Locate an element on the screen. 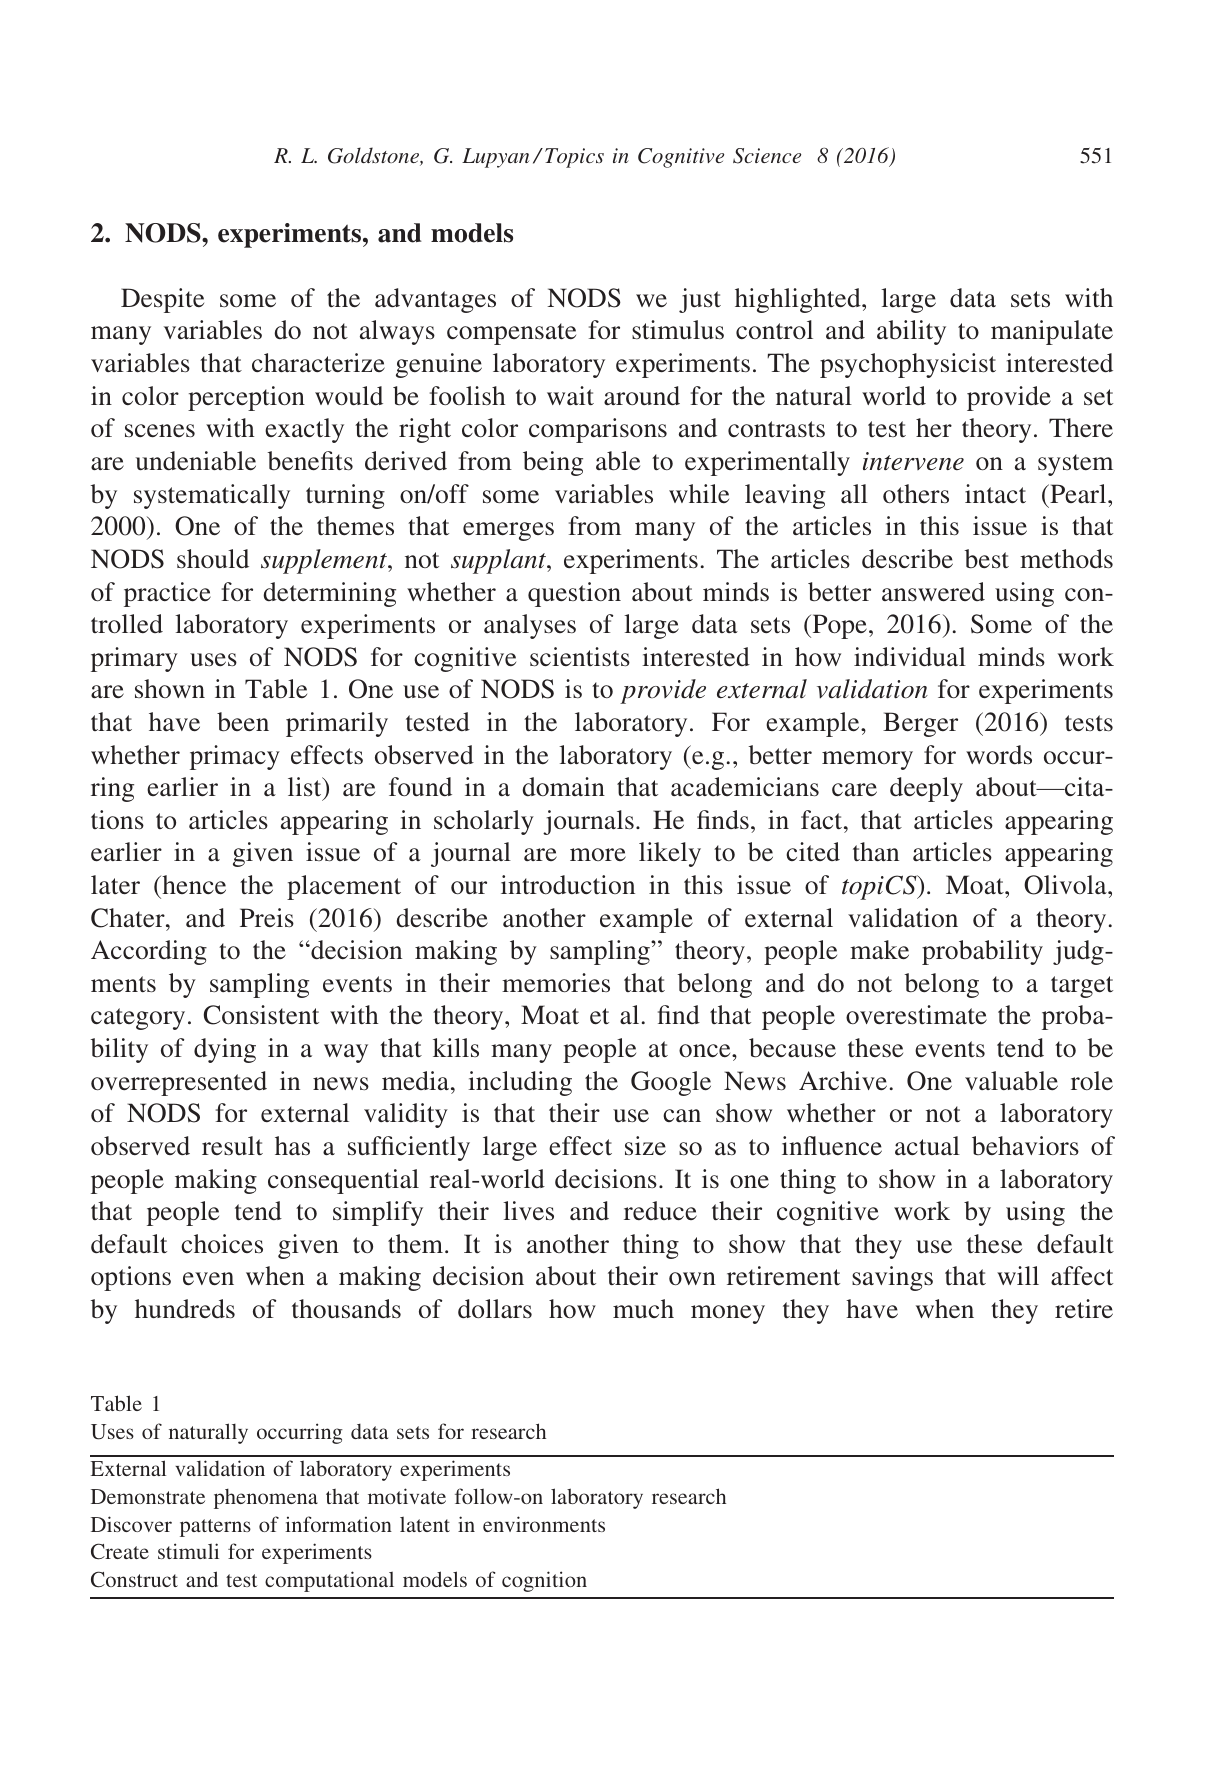 The height and width of the screenshot is (1768, 1224). than is located at coordinates (876, 851).
